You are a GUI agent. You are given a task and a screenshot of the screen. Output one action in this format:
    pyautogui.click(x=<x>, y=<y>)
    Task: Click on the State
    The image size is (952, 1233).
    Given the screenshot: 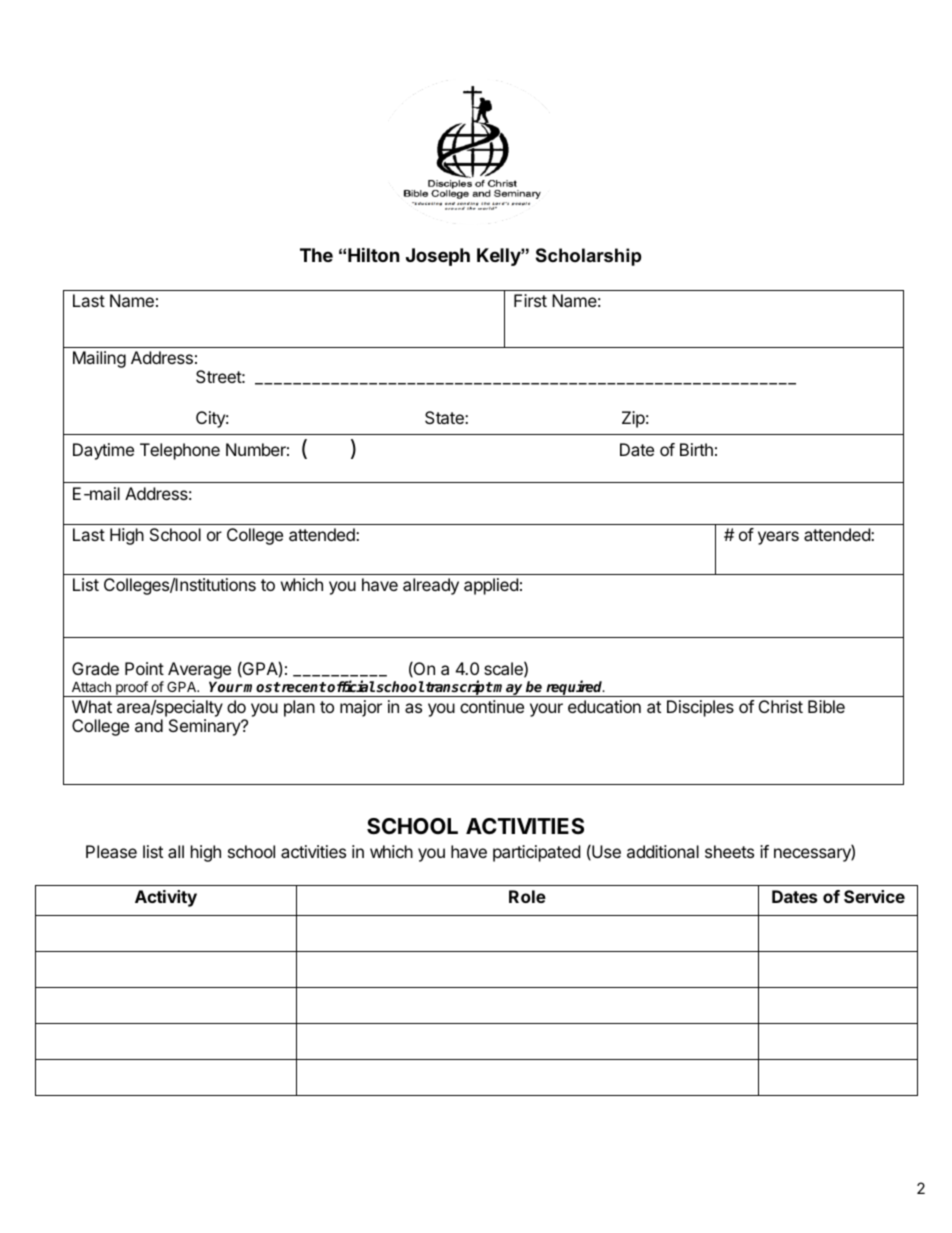 What is the action you would take?
    pyautogui.click(x=445, y=417)
